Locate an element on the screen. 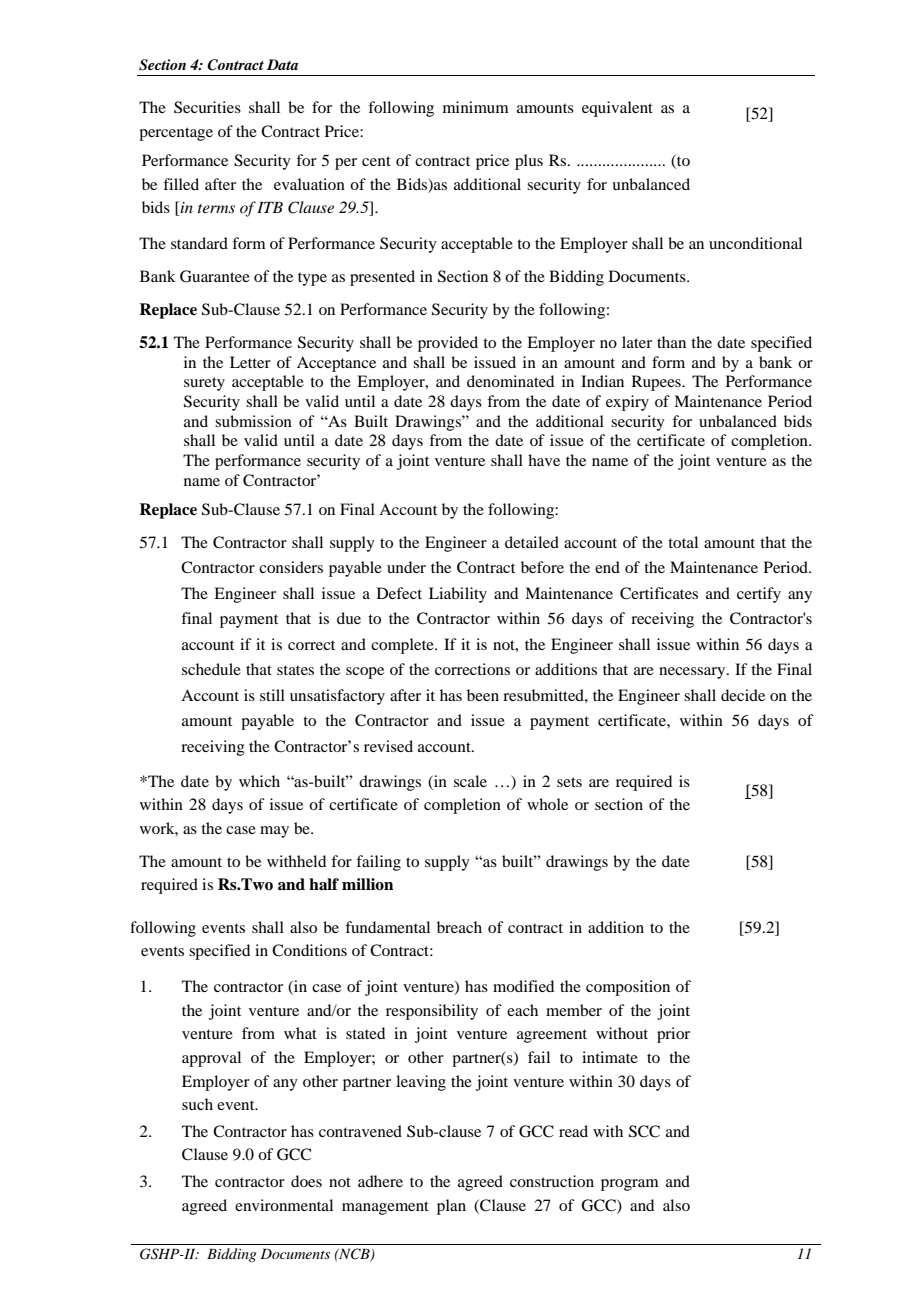 The width and height of the screenshot is (924, 1308). equivalent is located at coordinates (617, 109).
